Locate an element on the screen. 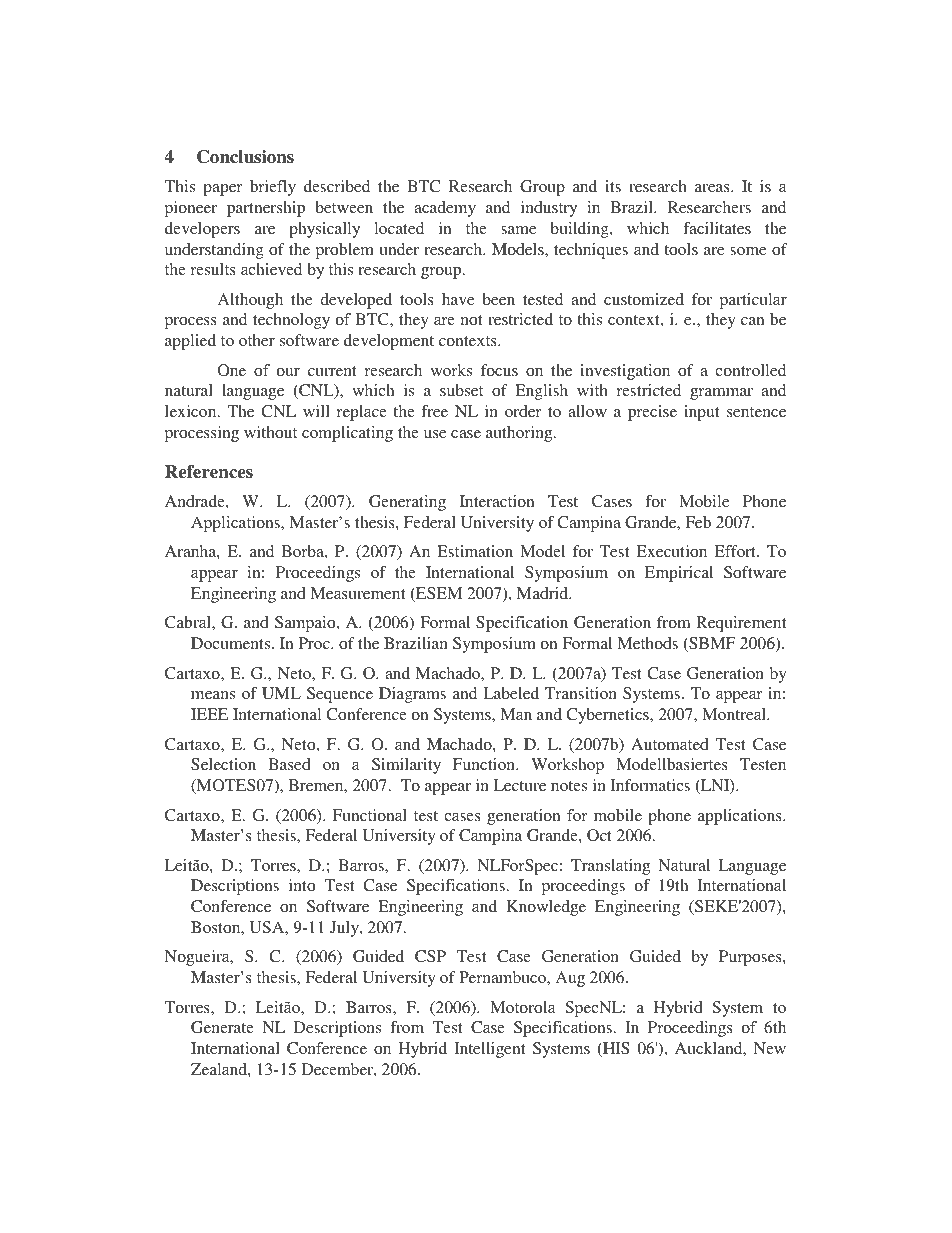  Automated is located at coordinates (670, 744).
